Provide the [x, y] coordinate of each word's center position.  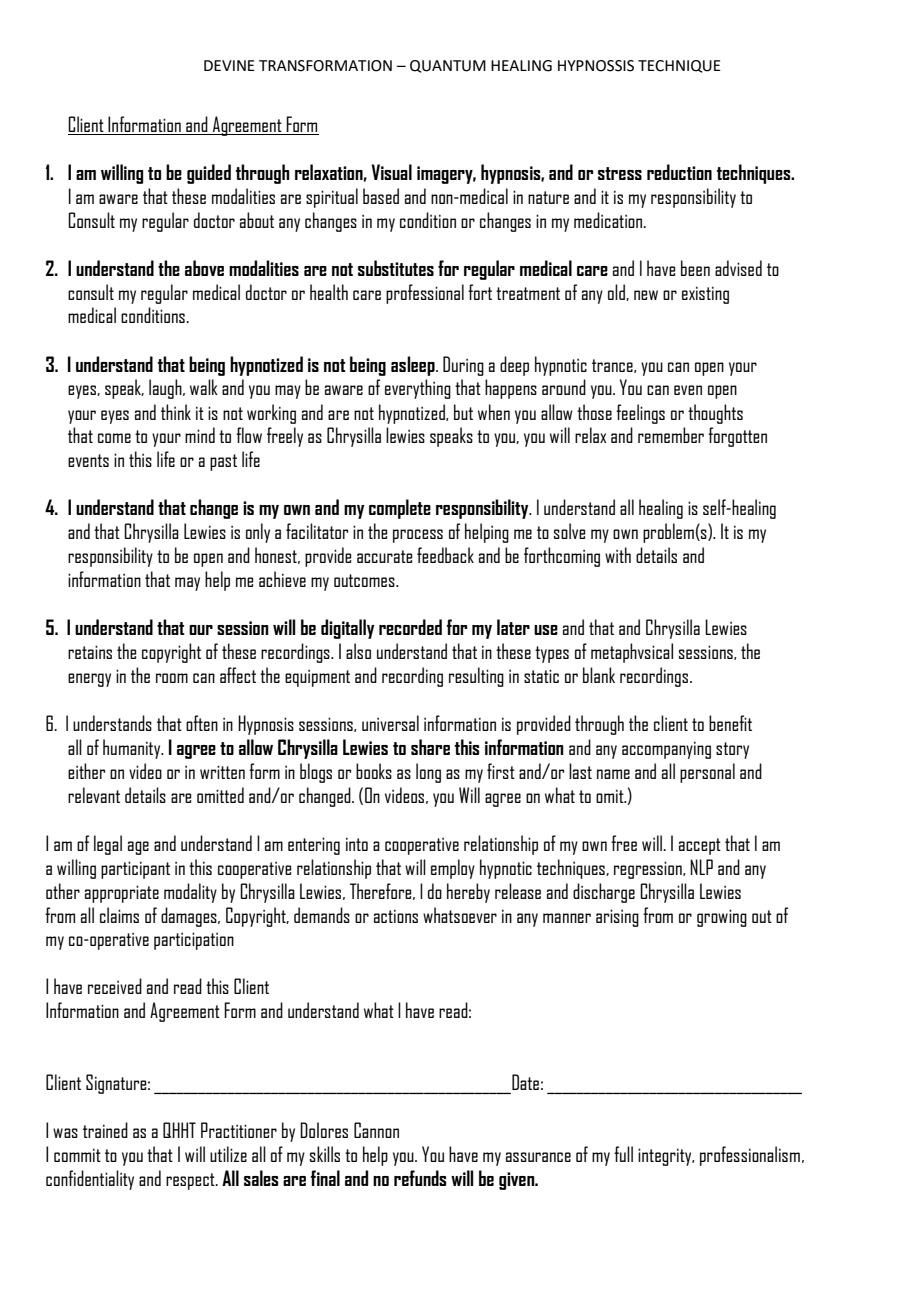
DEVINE [229, 65]
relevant [94, 795]
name [613, 774]
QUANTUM [448, 66]
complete [400, 509]
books [374, 771]
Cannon [376, 1130]
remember [671, 435]
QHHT [179, 1130]
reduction [679, 172]
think [176, 412]
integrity [666, 1157]
